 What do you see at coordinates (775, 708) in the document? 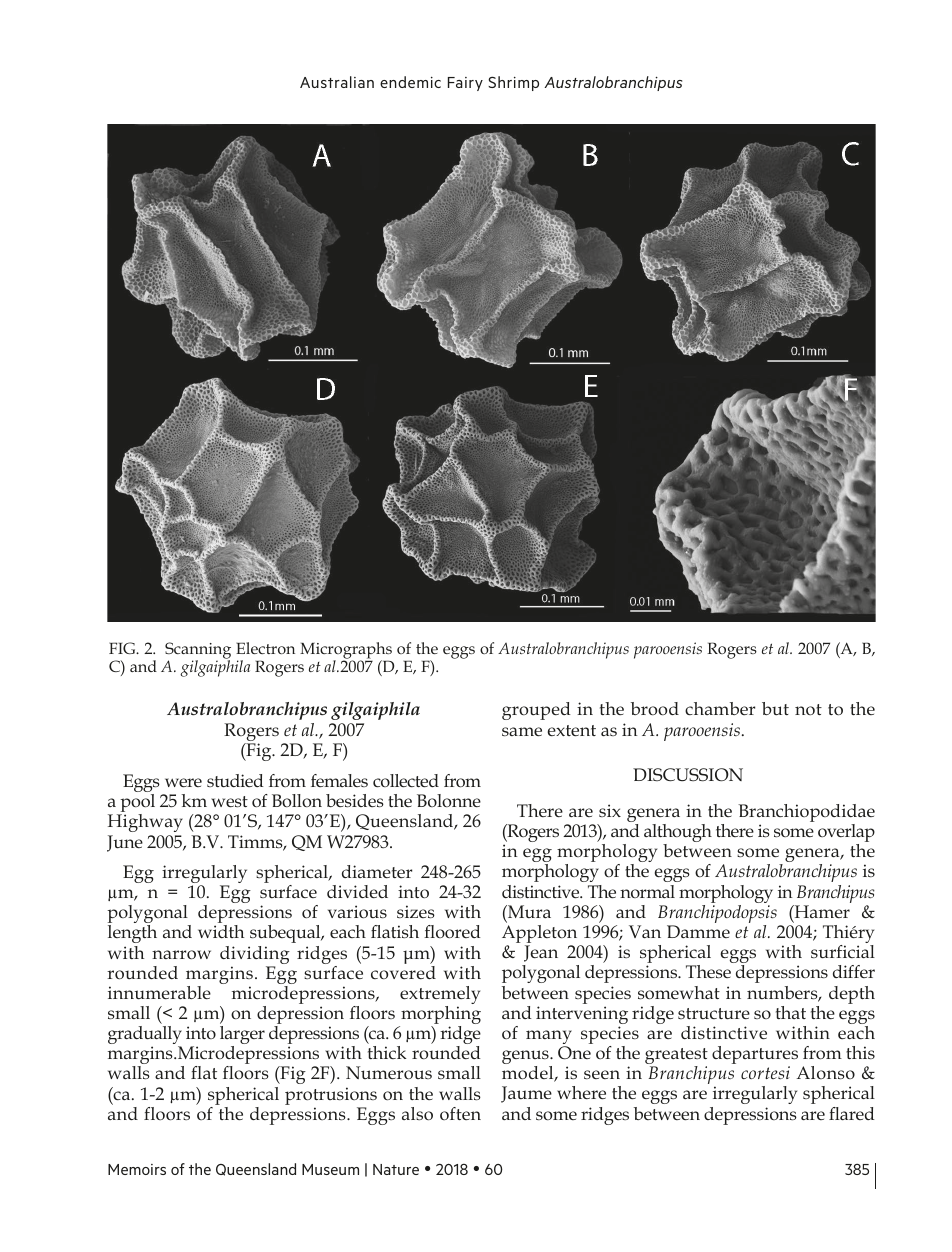
I see `but` at bounding box center [775, 708].
